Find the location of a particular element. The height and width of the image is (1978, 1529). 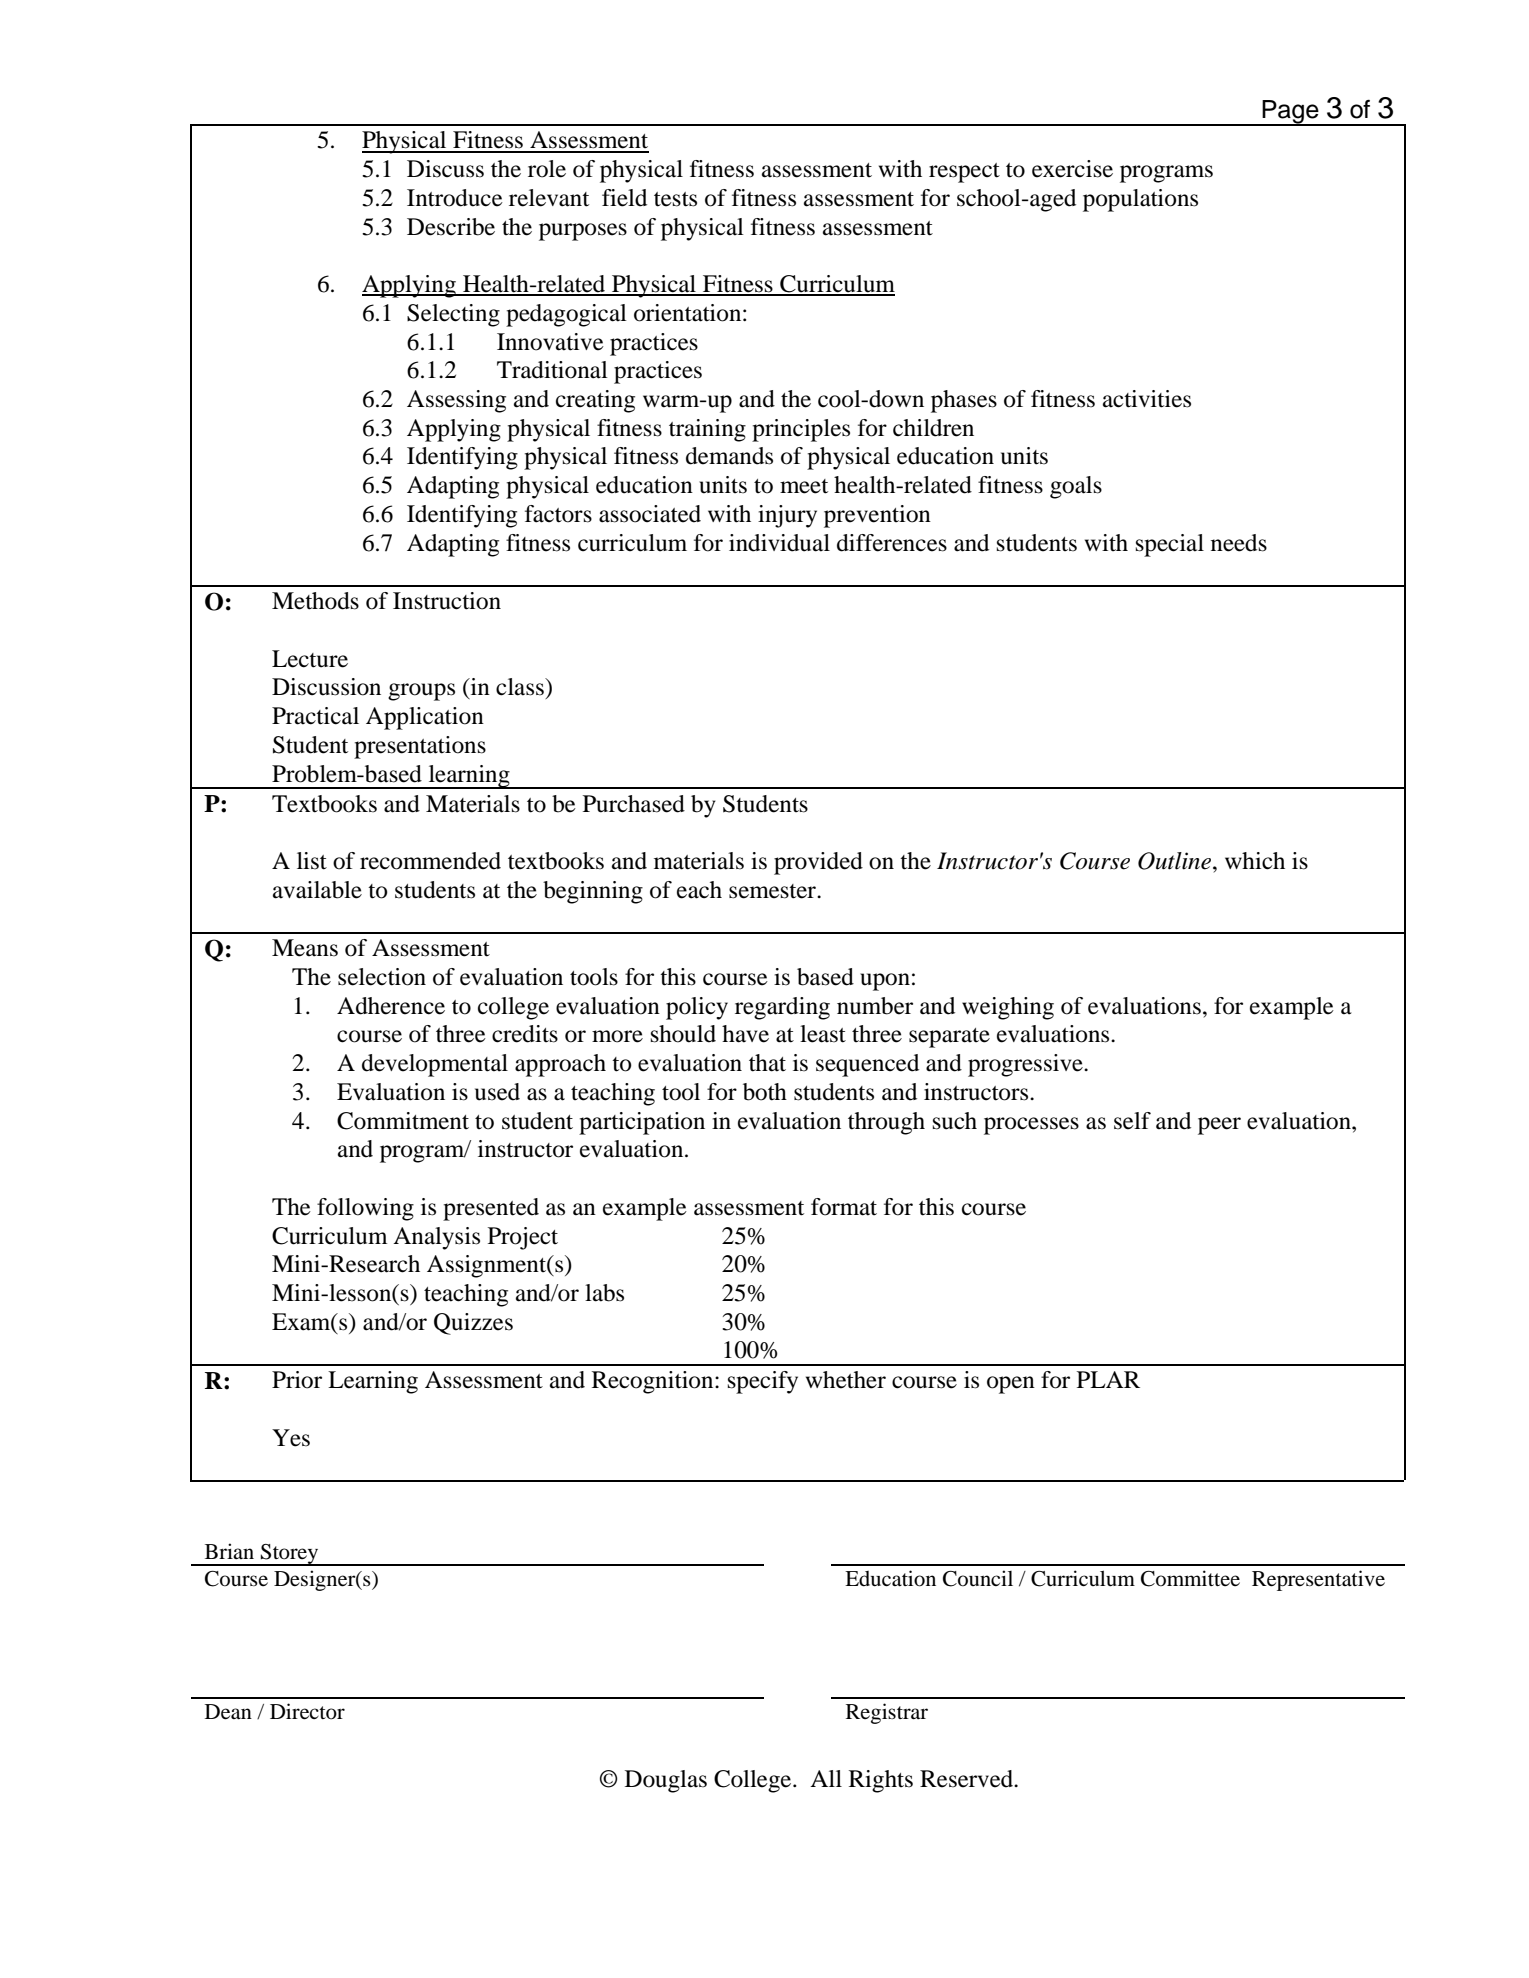

Director is located at coordinates (307, 1711).
